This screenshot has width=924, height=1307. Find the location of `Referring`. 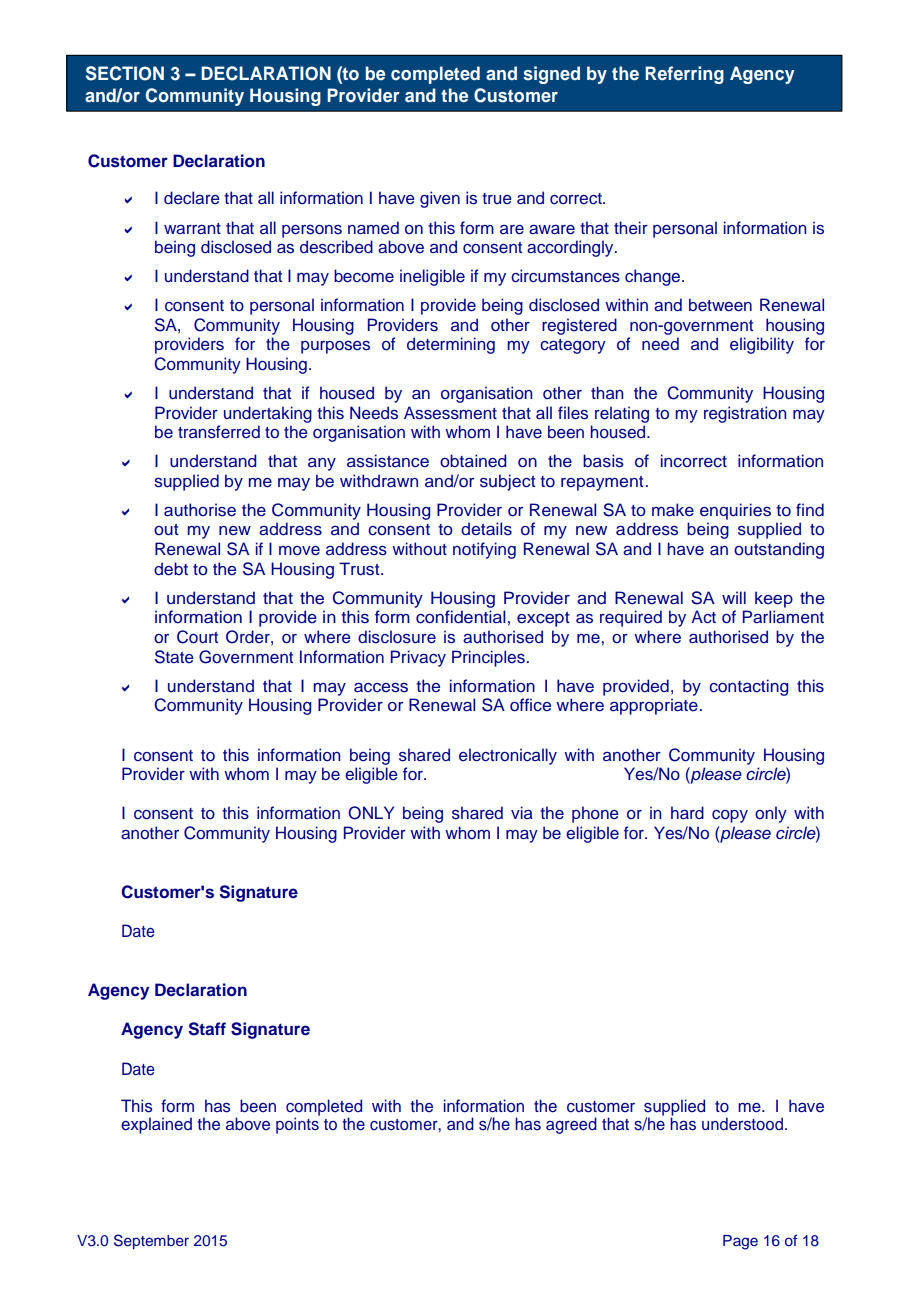

Referring is located at coordinates (684, 75).
